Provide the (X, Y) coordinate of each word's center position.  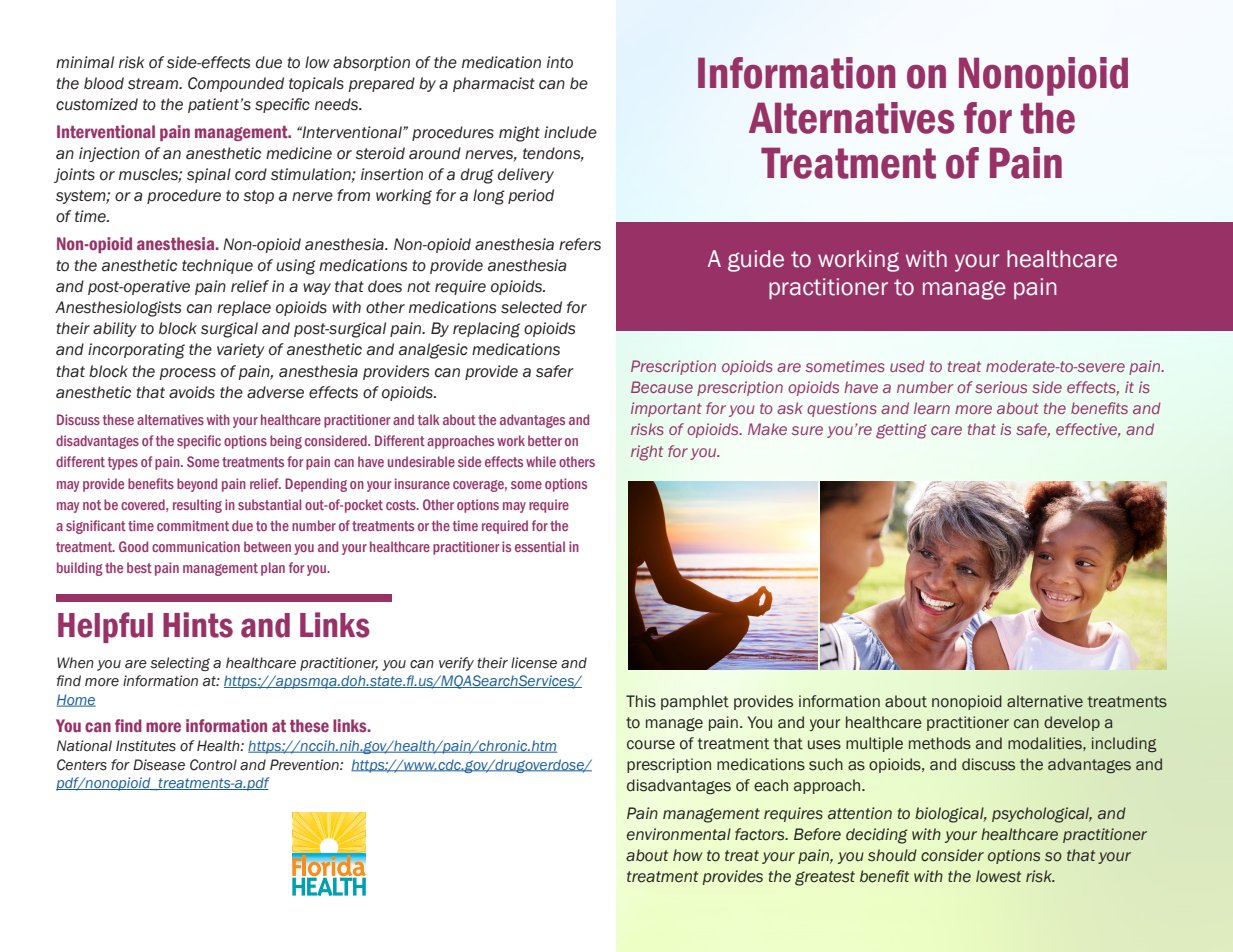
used (907, 366)
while (541, 461)
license (534, 663)
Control (213, 765)
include (570, 132)
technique (217, 266)
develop (1072, 723)
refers (580, 244)
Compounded (236, 84)
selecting (180, 664)
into (560, 62)
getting (901, 431)
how (687, 855)
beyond (197, 485)
